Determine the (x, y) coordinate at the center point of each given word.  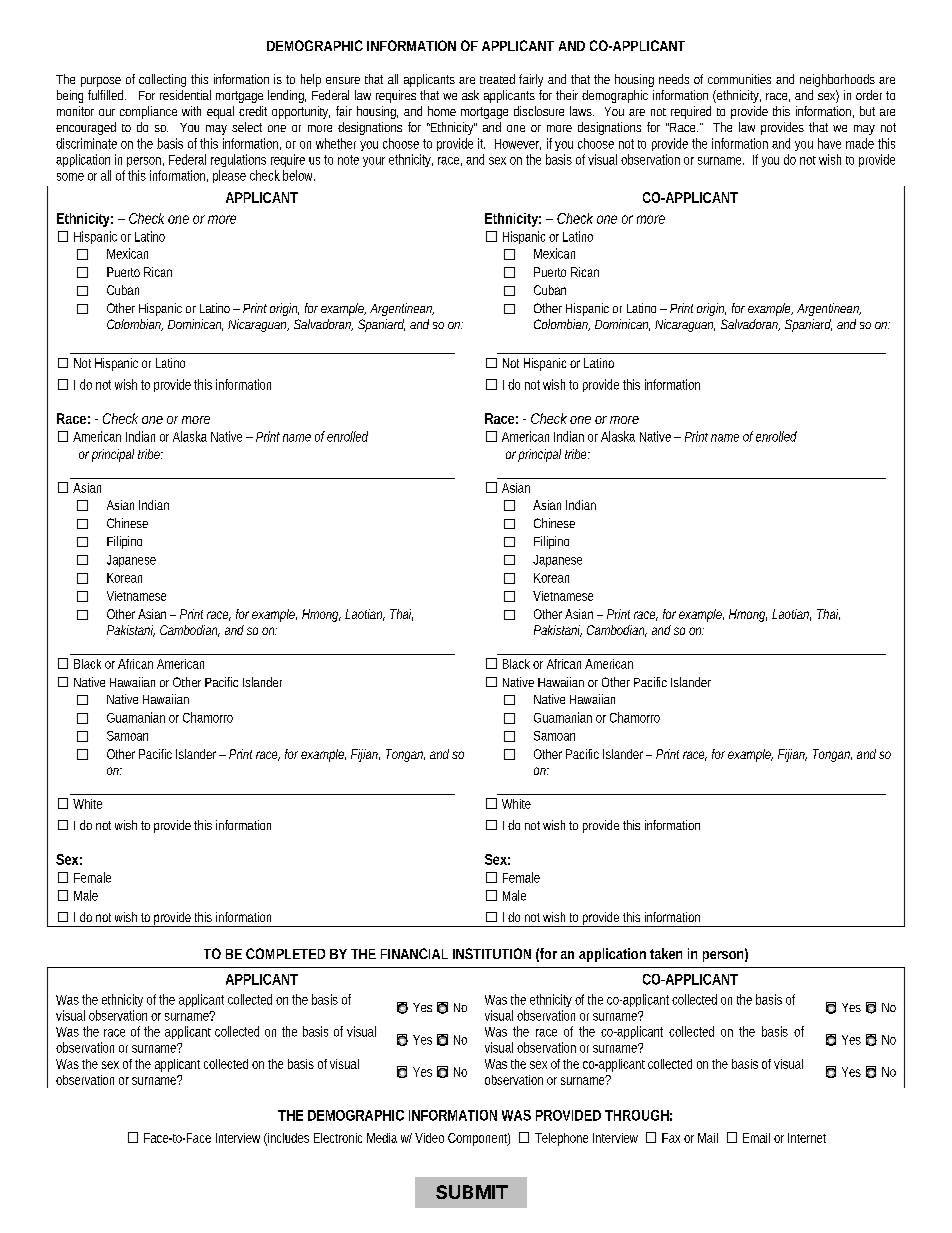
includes (287, 1139)
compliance (148, 112)
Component (479, 1139)
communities (739, 79)
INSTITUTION (492, 953)
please (229, 176)
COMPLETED (285, 953)
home (442, 111)
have (829, 143)
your (374, 162)
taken (666, 953)
